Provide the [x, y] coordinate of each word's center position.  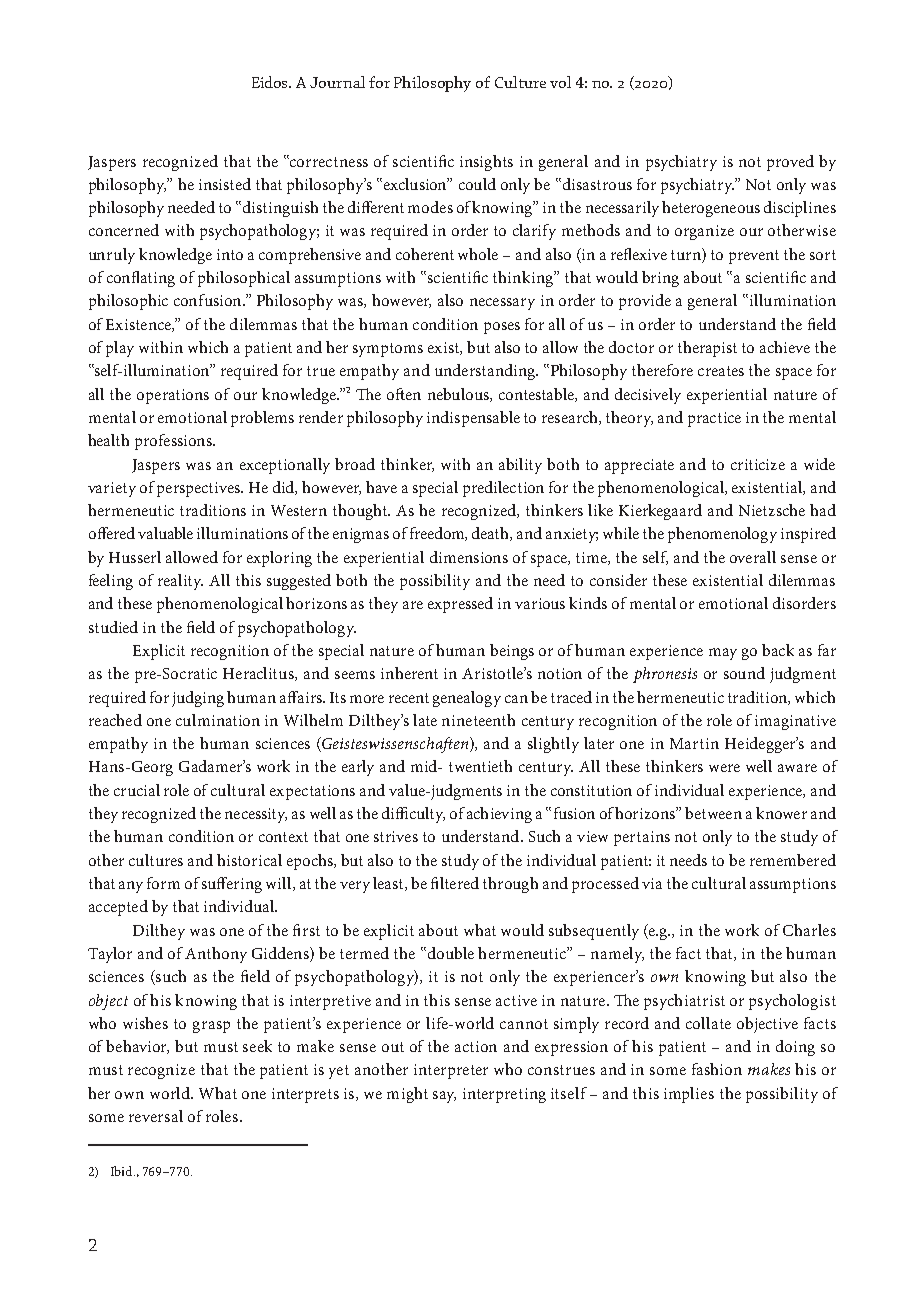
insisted [225, 184]
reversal [156, 1116]
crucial [137, 790]
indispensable [473, 419]
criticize [758, 464]
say [444, 1097]
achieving [499, 815]
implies [689, 1095]
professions [174, 442]
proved [790, 163]
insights [486, 163]
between [713, 813]
